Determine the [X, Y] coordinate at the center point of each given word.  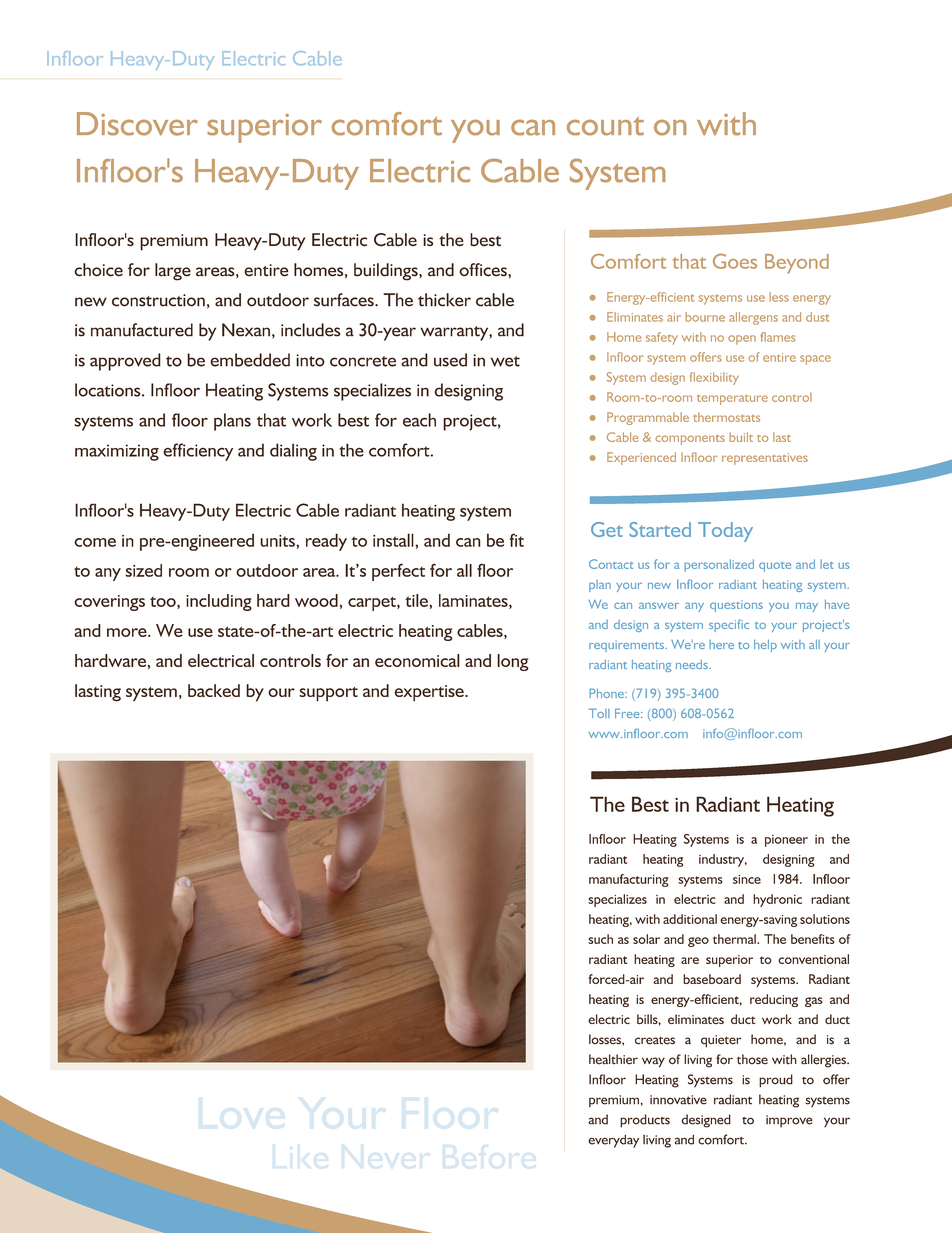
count [605, 126]
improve [789, 1121]
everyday [613, 1141]
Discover [137, 124]
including [219, 602]
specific [729, 625]
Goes [735, 261]
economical [417, 660]
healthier [613, 1059]
